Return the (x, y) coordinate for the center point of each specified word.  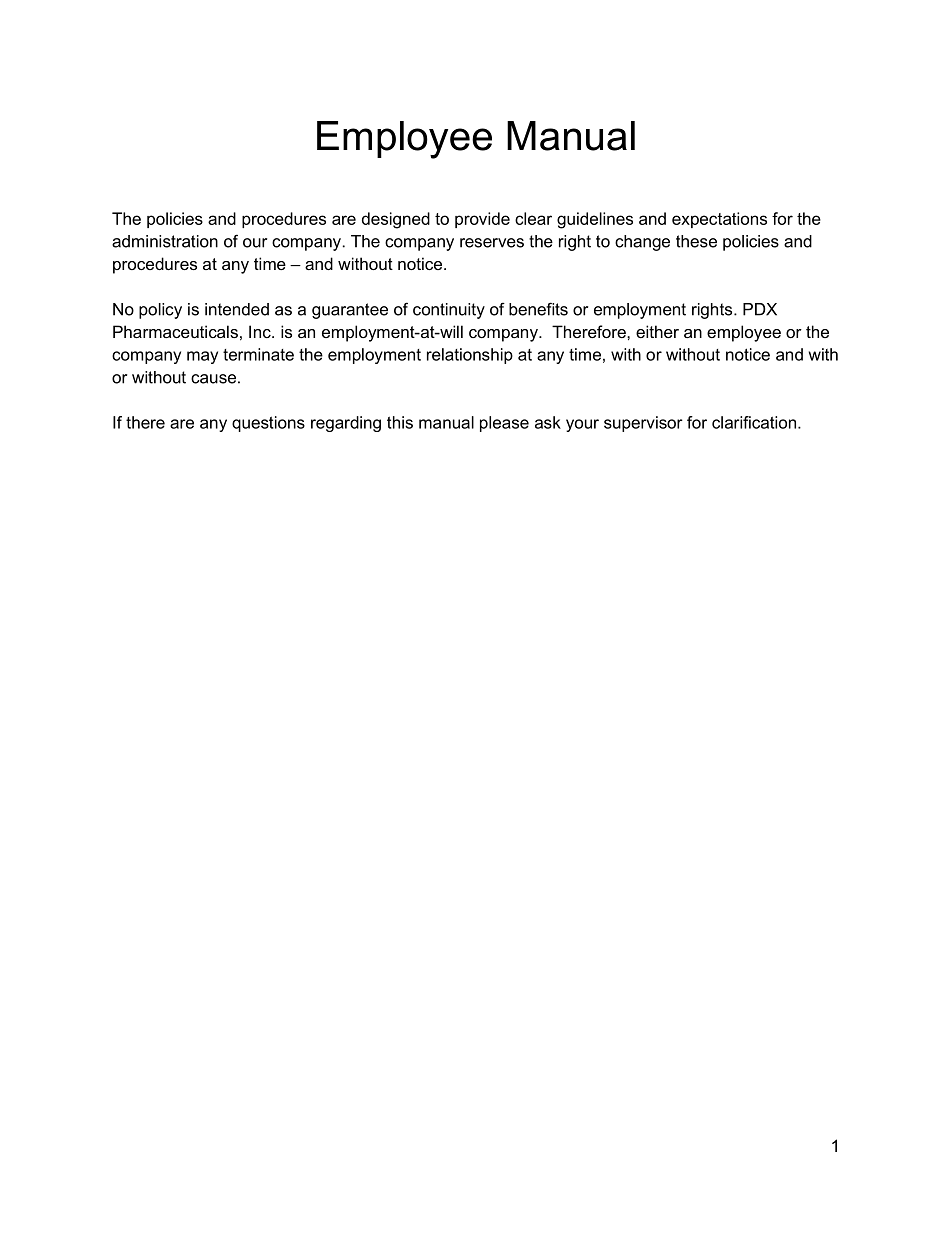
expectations (719, 220)
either (657, 331)
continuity (449, 311)
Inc (261, 331)
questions (268, 424)
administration (165, 241)
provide (482, 220)
